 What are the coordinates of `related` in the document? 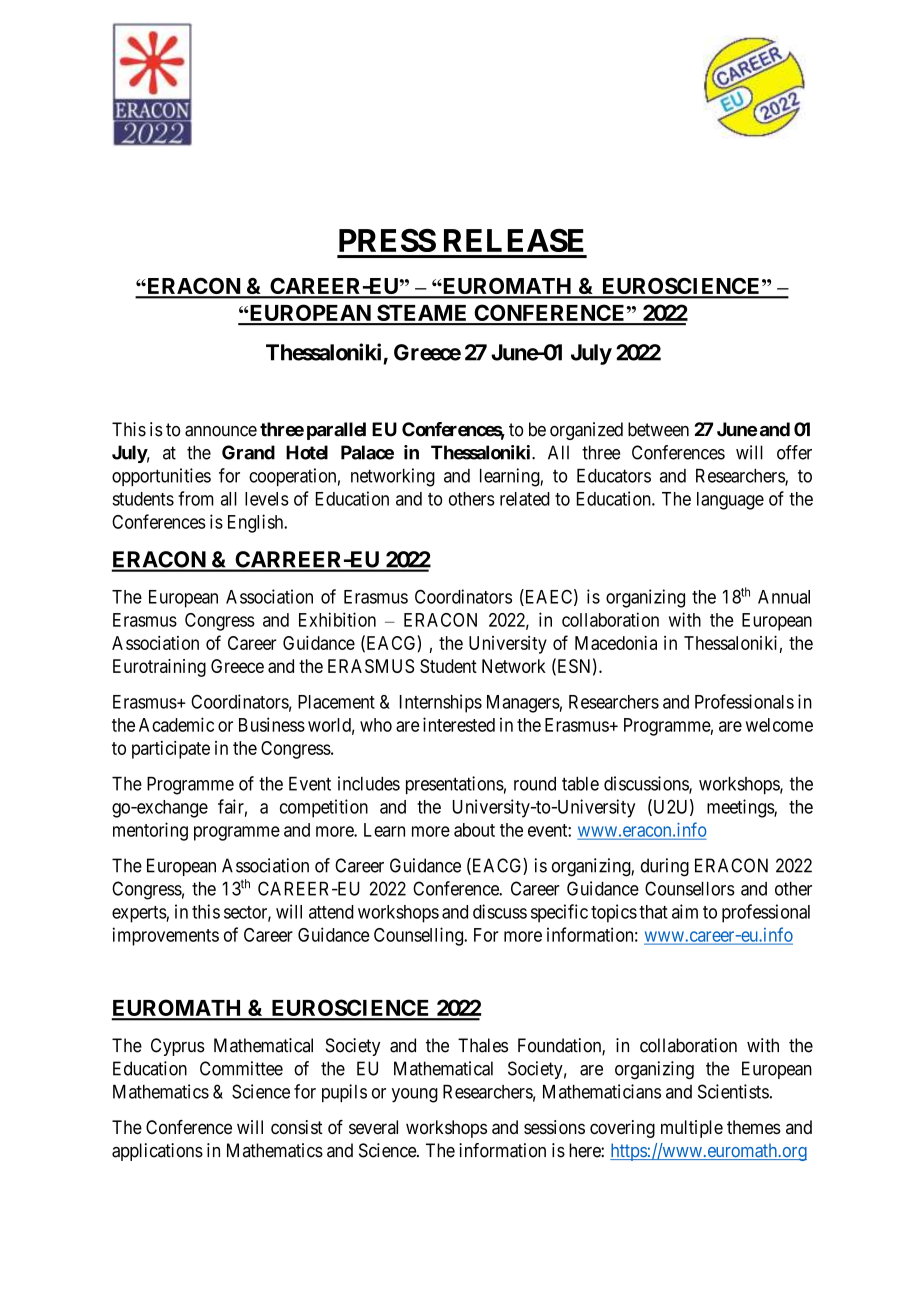 It's located at (525, 499).
